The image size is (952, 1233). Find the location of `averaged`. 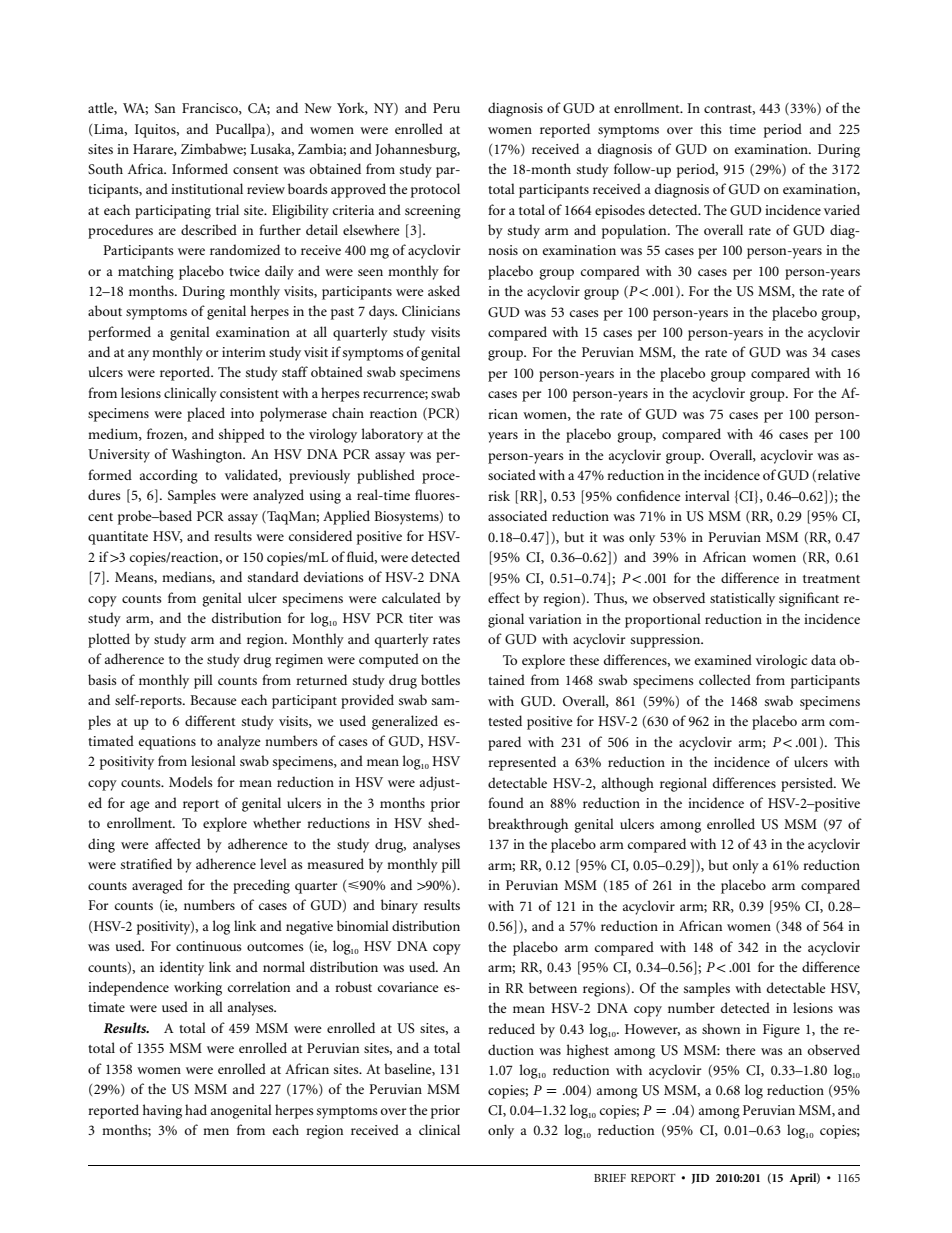

averaged is located at coordinates (157, 886).
